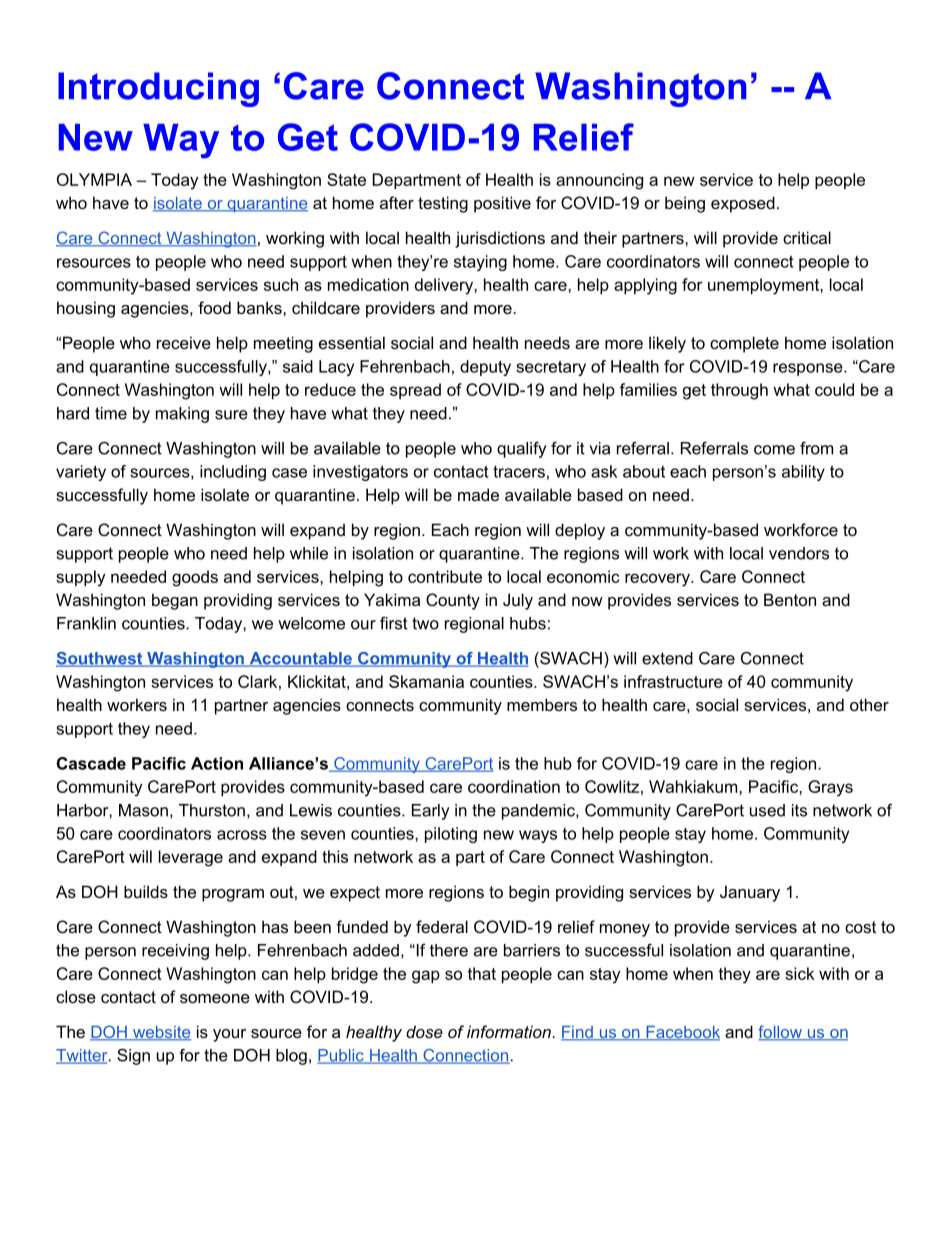 This document has height=1233, width=952. I want to click on exposed, so click(743, 204).
